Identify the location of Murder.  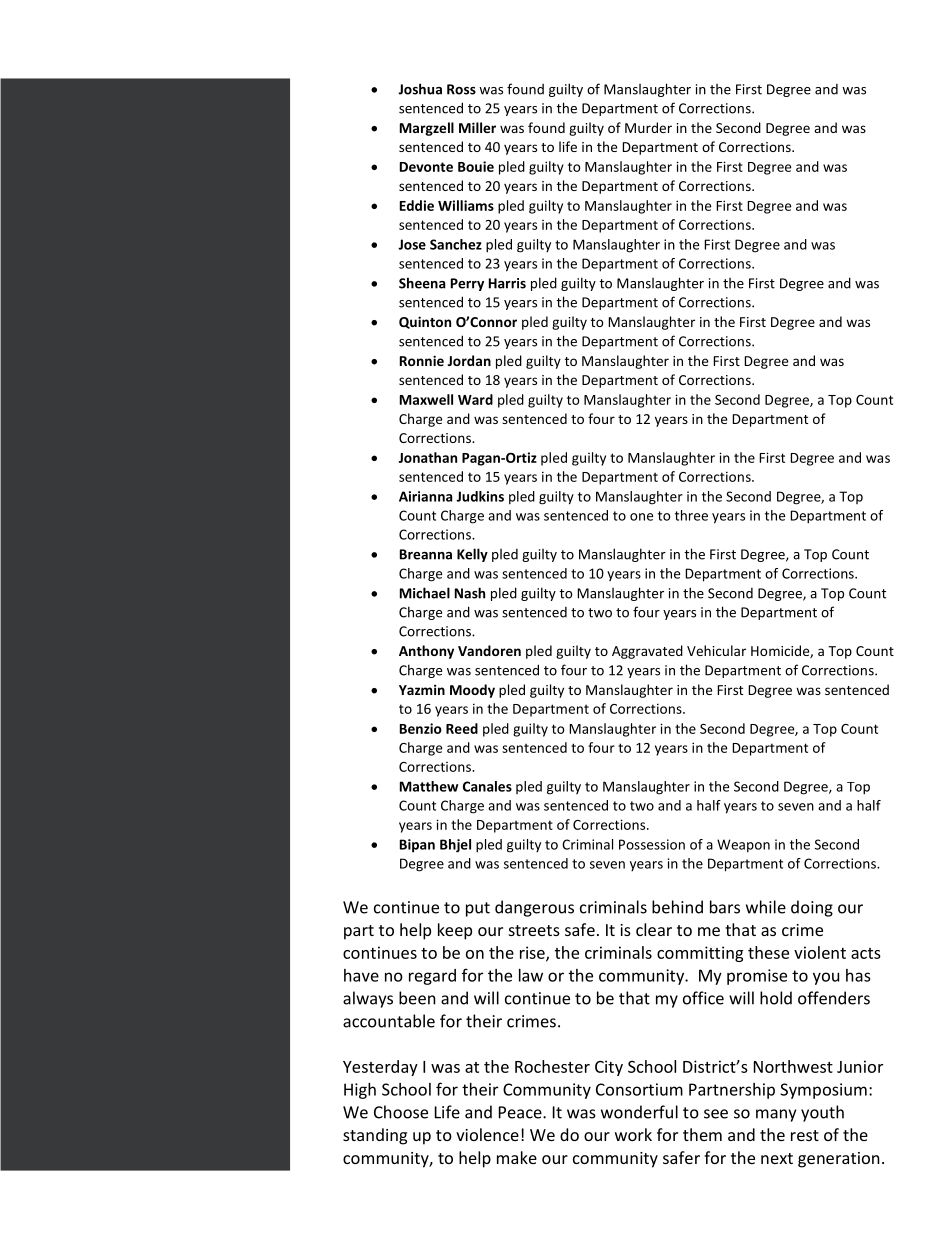
(648, 127).
